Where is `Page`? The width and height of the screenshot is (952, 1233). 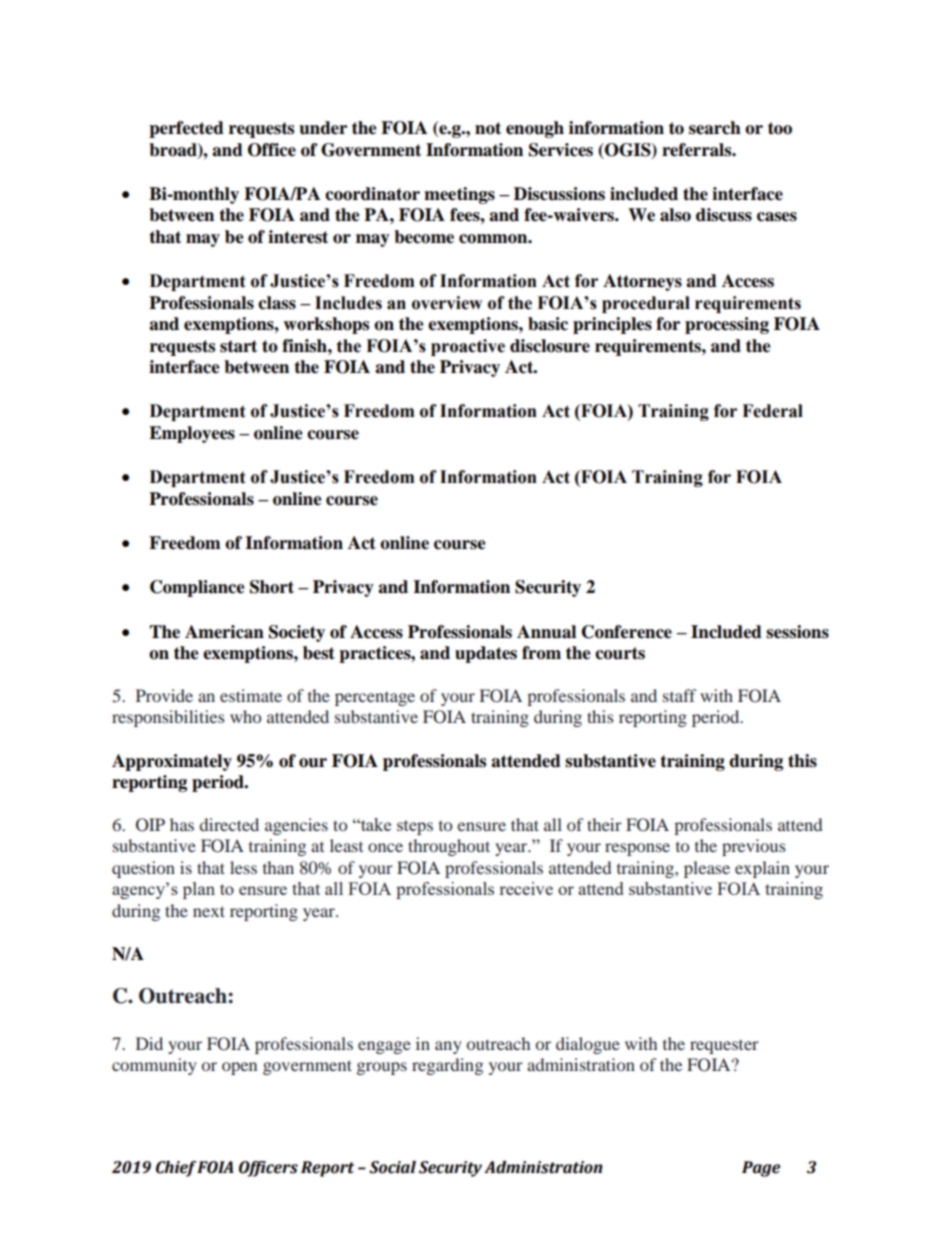 Page is located at coordinates (761, 1169).
